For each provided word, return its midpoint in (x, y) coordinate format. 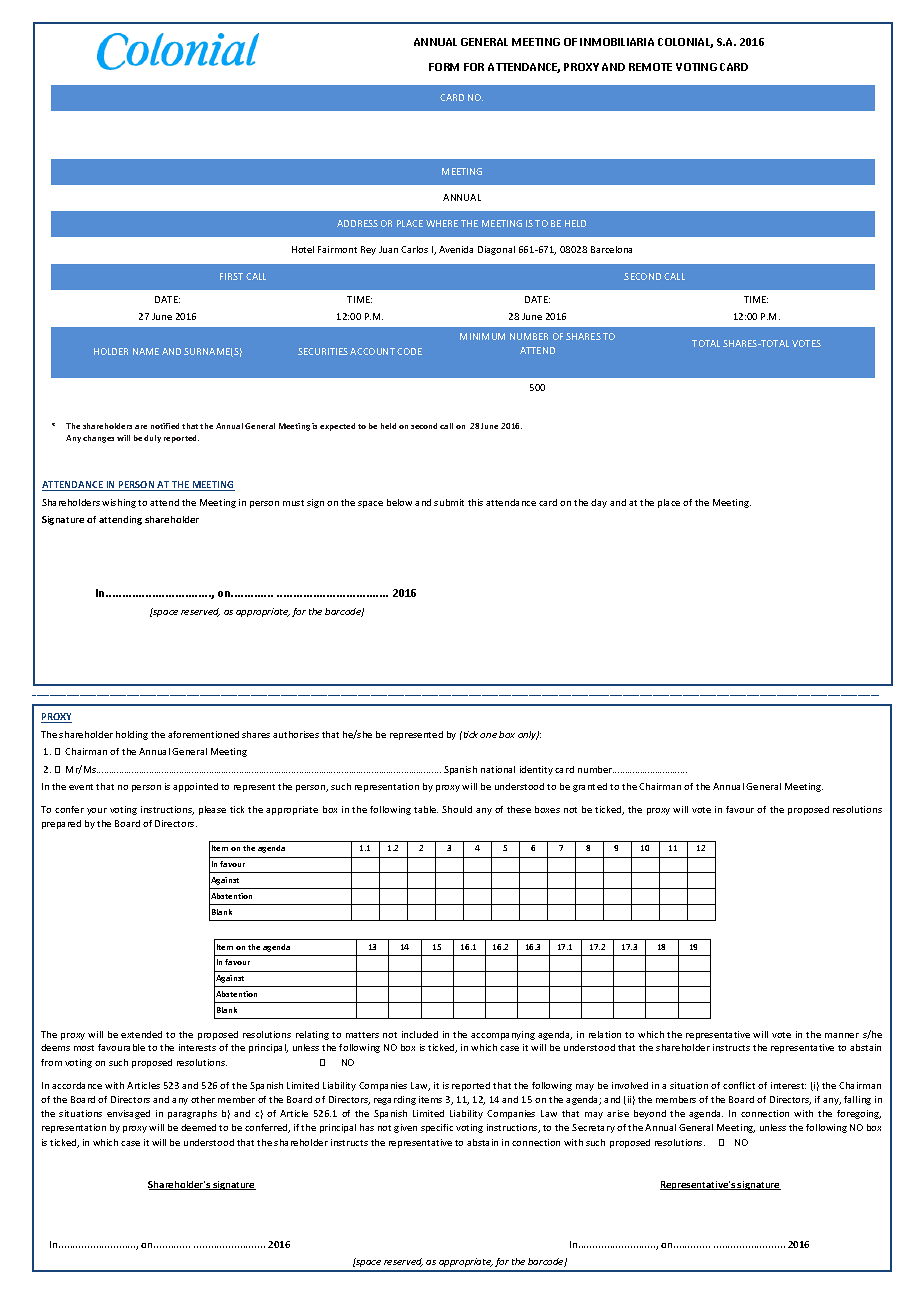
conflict (739, 1085)
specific (437, 1128)
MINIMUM (482, 336)
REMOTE (650, 67)
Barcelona (611, 249)
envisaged (128, 1114)
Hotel (303, 249)
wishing (119, 503)
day (599, 503)
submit (449, 502)
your (97, 811)
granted (590, 787)
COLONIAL (685, 43)
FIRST (231, 276)
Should (457, 809)
